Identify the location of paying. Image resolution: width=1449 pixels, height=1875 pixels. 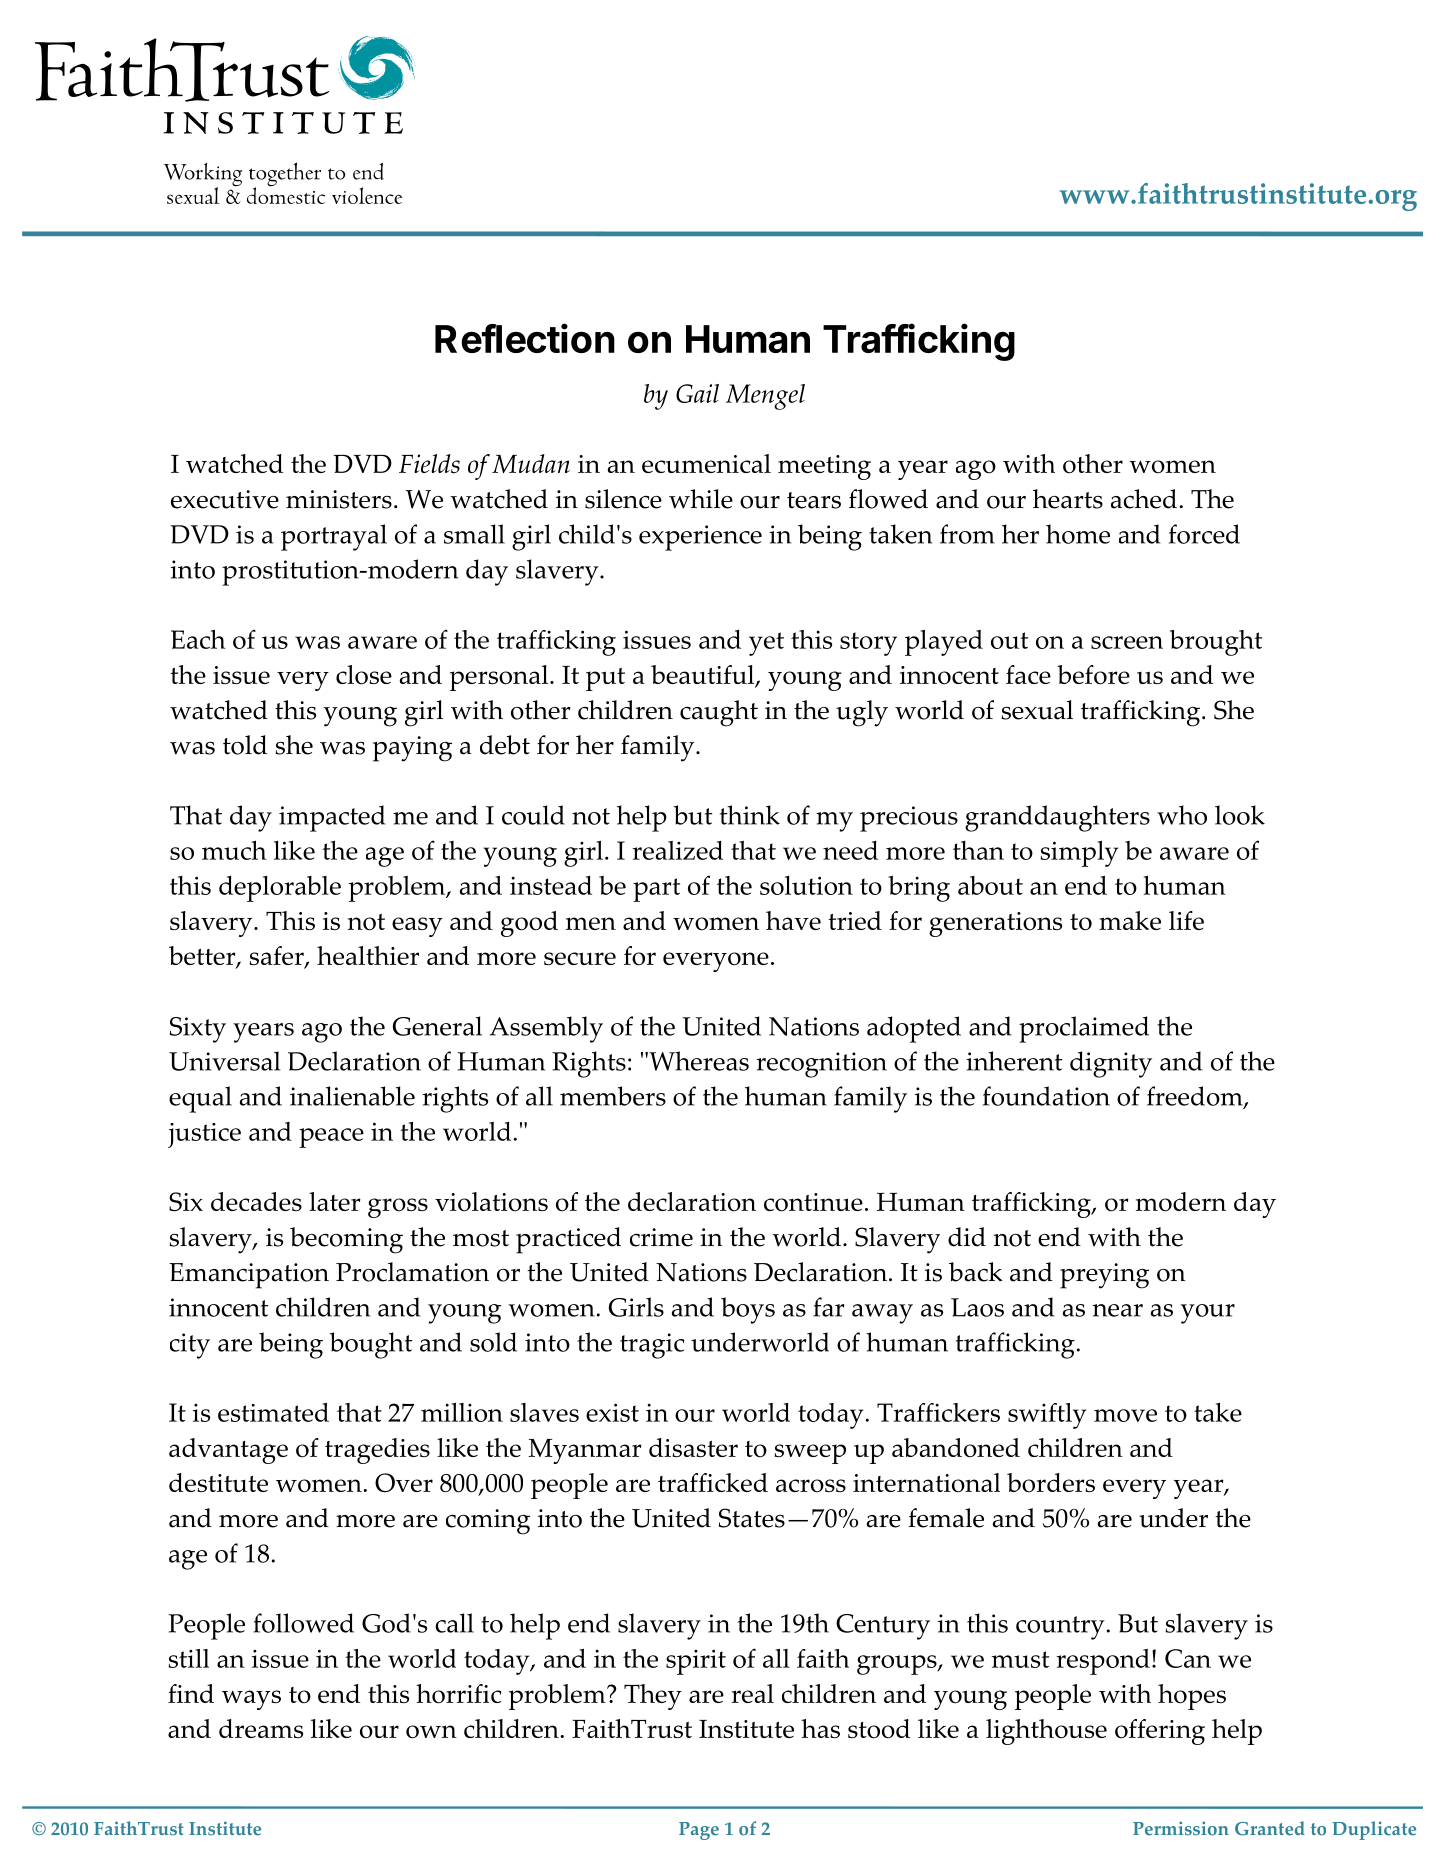
(412, 749).
